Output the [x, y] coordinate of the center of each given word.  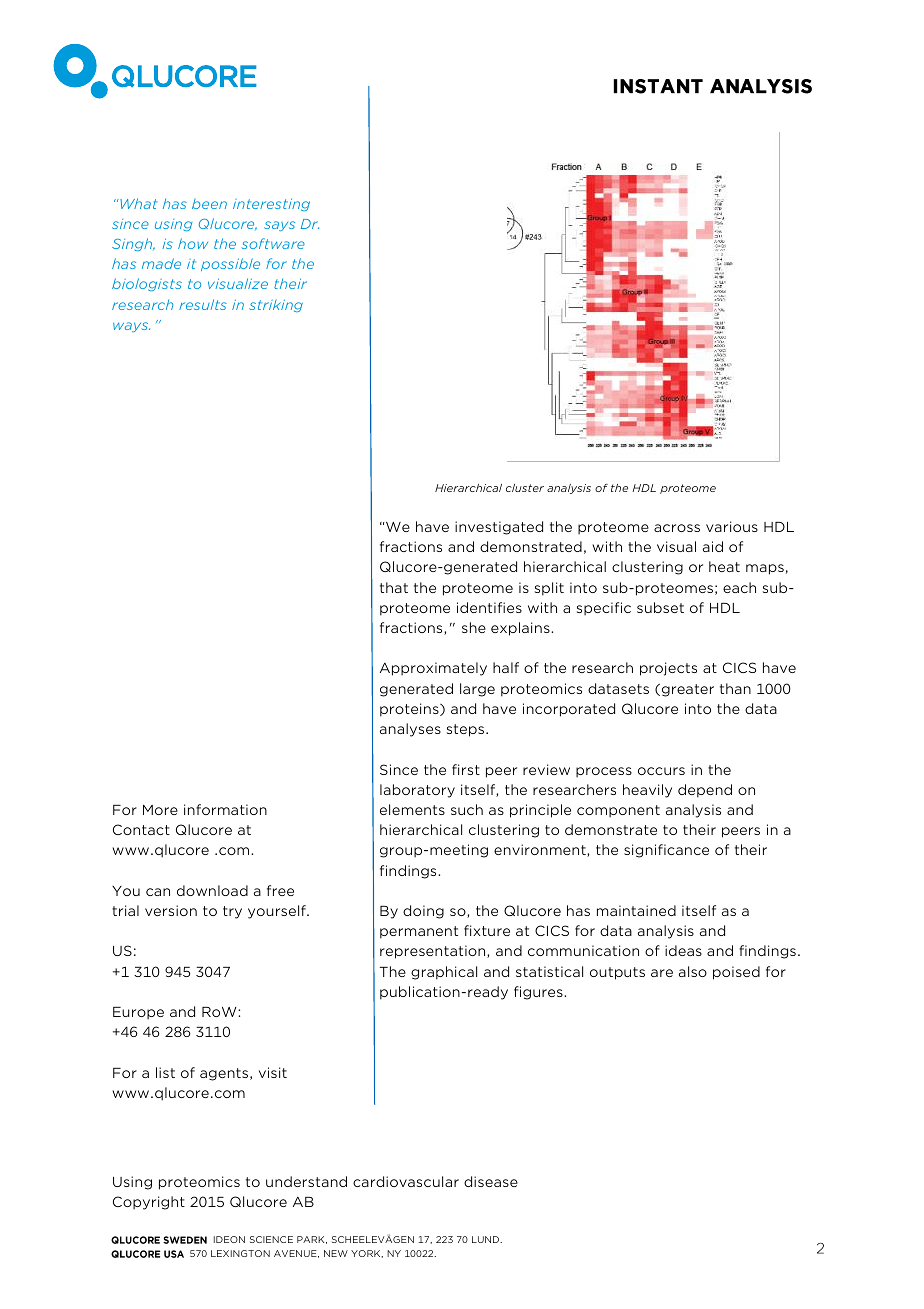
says [279, 226]
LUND [487, 1239]
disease [491, 1181]
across [677, 528]
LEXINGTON [240, 1253]
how [193, 243]
